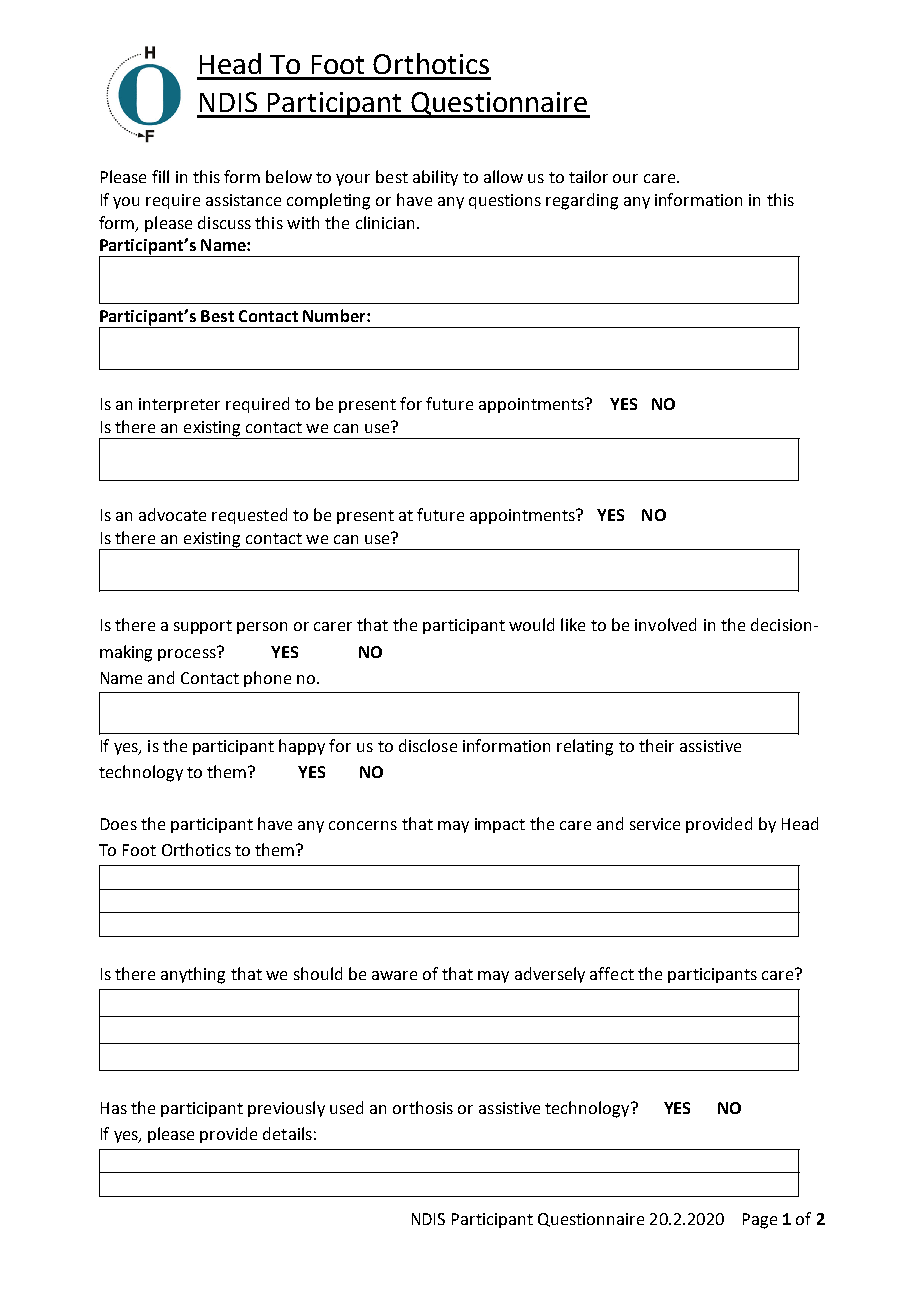 This image has width=924, height=1308. What do you see at coordinates (435, 178) in the image?
I see `ability` at bounding box center [435, 178].
